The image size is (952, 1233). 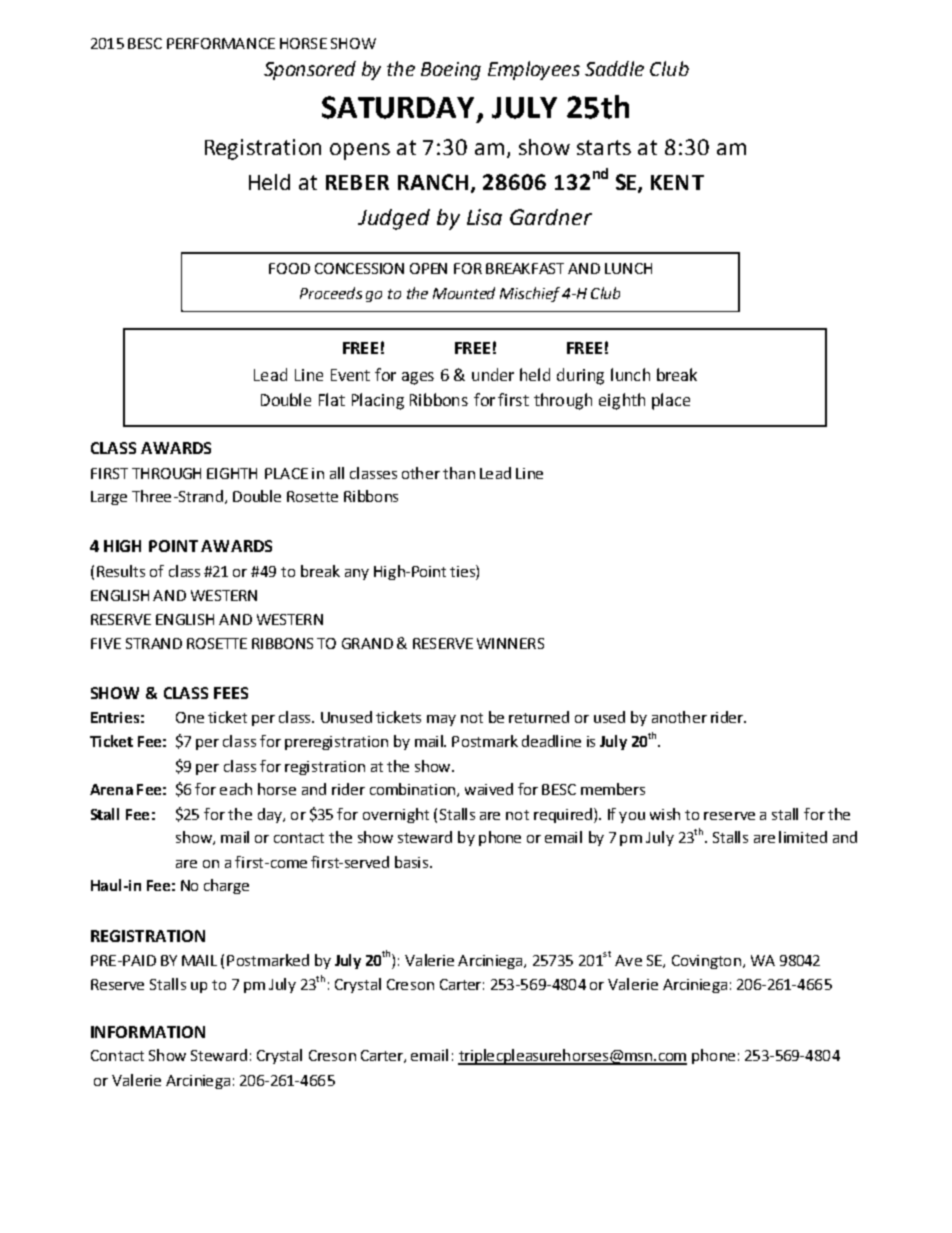 What do you see at coordinates (418, 378) in the document?
I see `ages` at bounding box center [418, 378].
